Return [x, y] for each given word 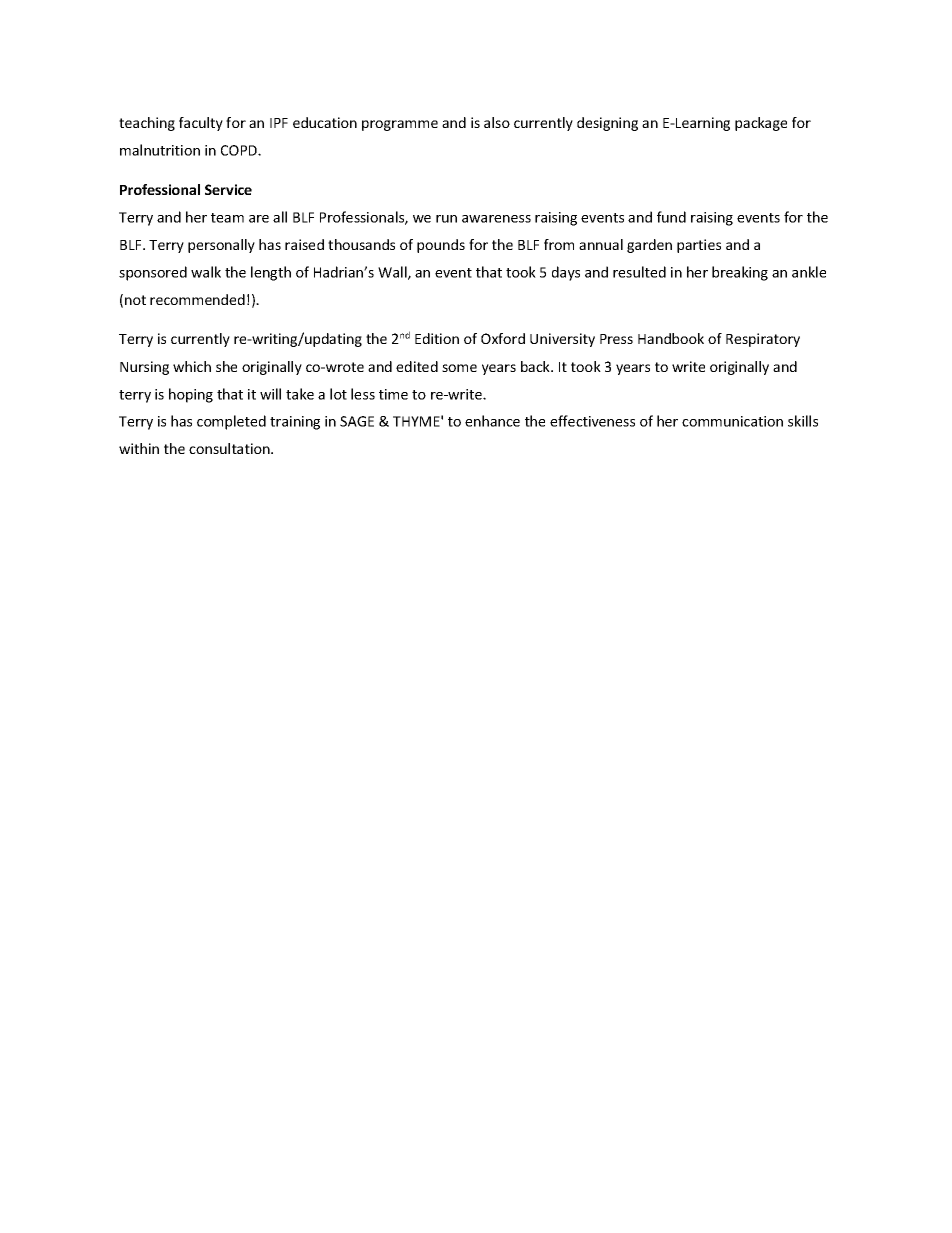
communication [732, 421]
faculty [201, 124]
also [497, 122]
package [761, 124]
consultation [230, 448]
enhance [492, 421]
